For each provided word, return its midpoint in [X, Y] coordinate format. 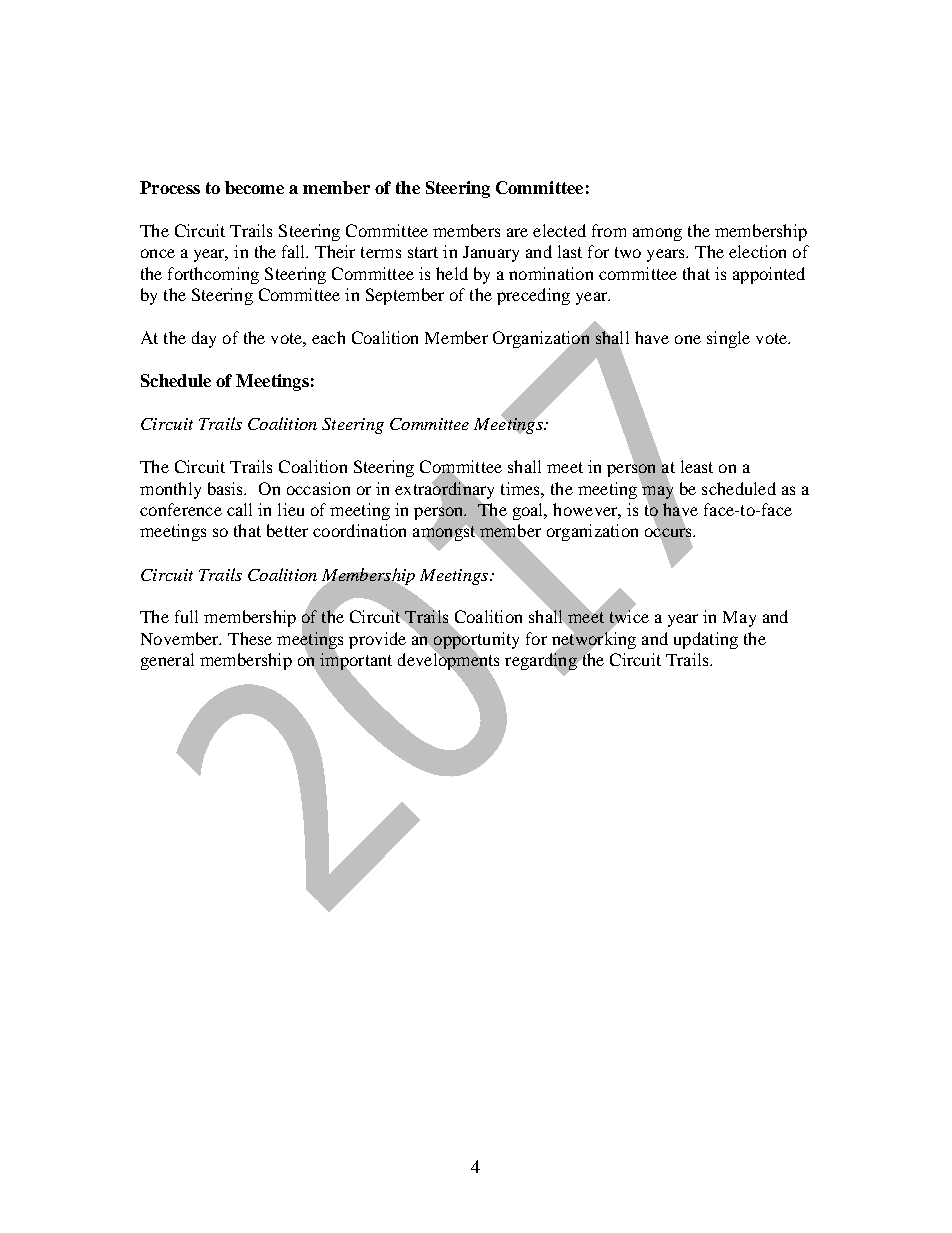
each [328, 337]
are [517, 232]
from [609, 230]
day [204, 339]
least [697, 466]
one [688, 339]
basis [227, 488]
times [521, 488]
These [250, 638]
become [254, 187]
